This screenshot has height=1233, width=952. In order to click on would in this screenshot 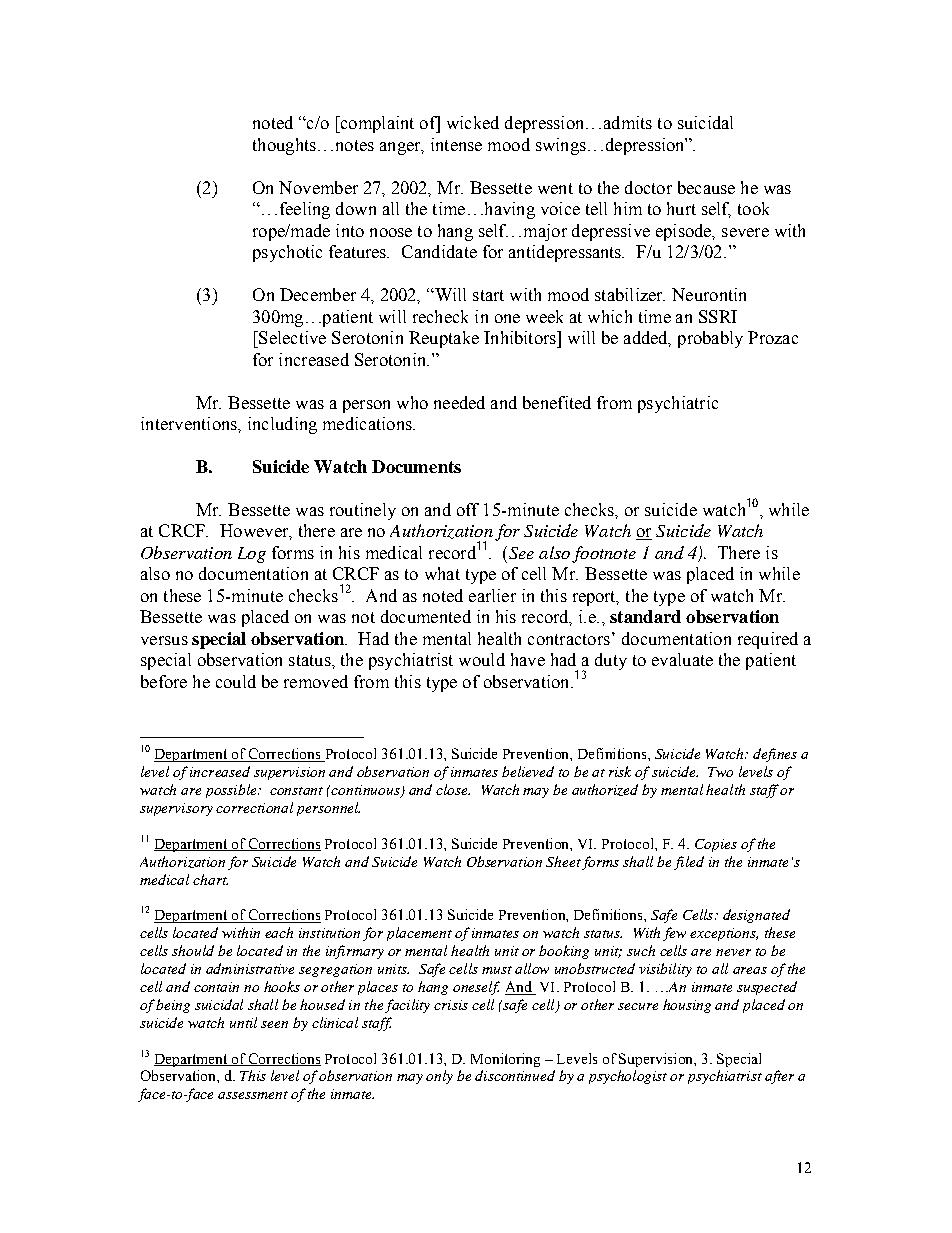, I will do `click(482, 659)`.
